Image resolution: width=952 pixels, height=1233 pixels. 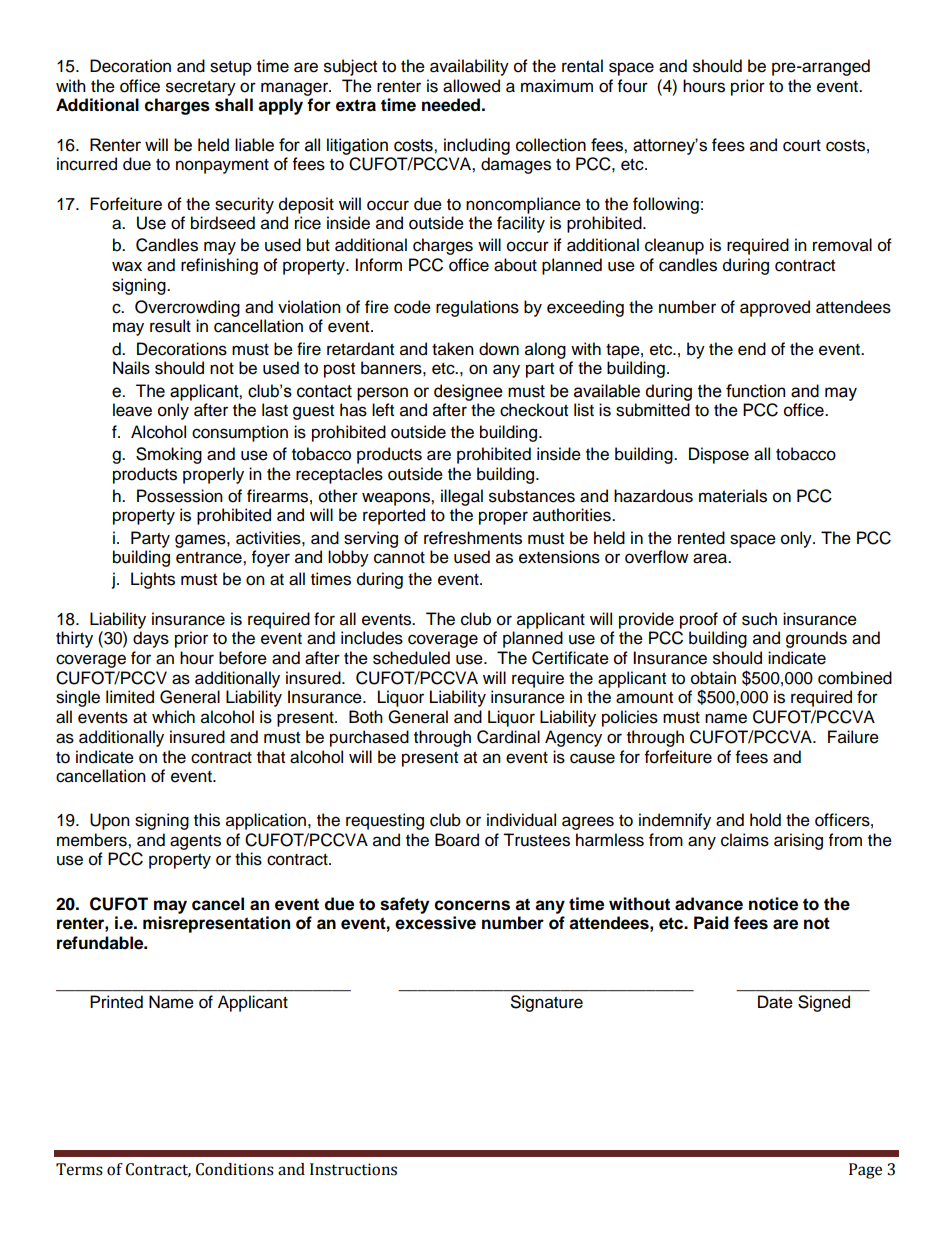 I want to click on scheduled, so click(x=411, y=658).
